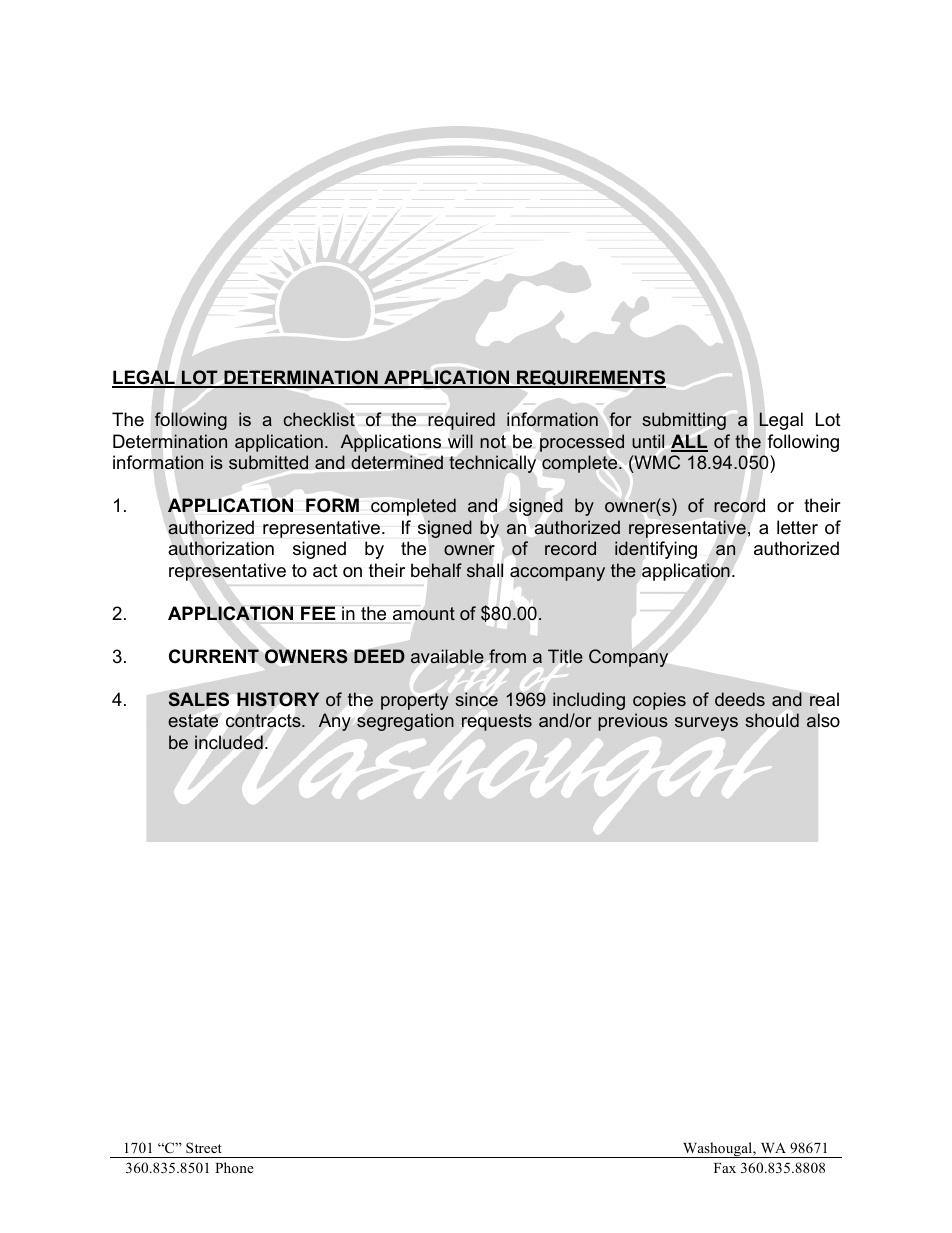 The height and width of the screenshot is (1233, 952). I want to click on shall, so click(485, 570).
